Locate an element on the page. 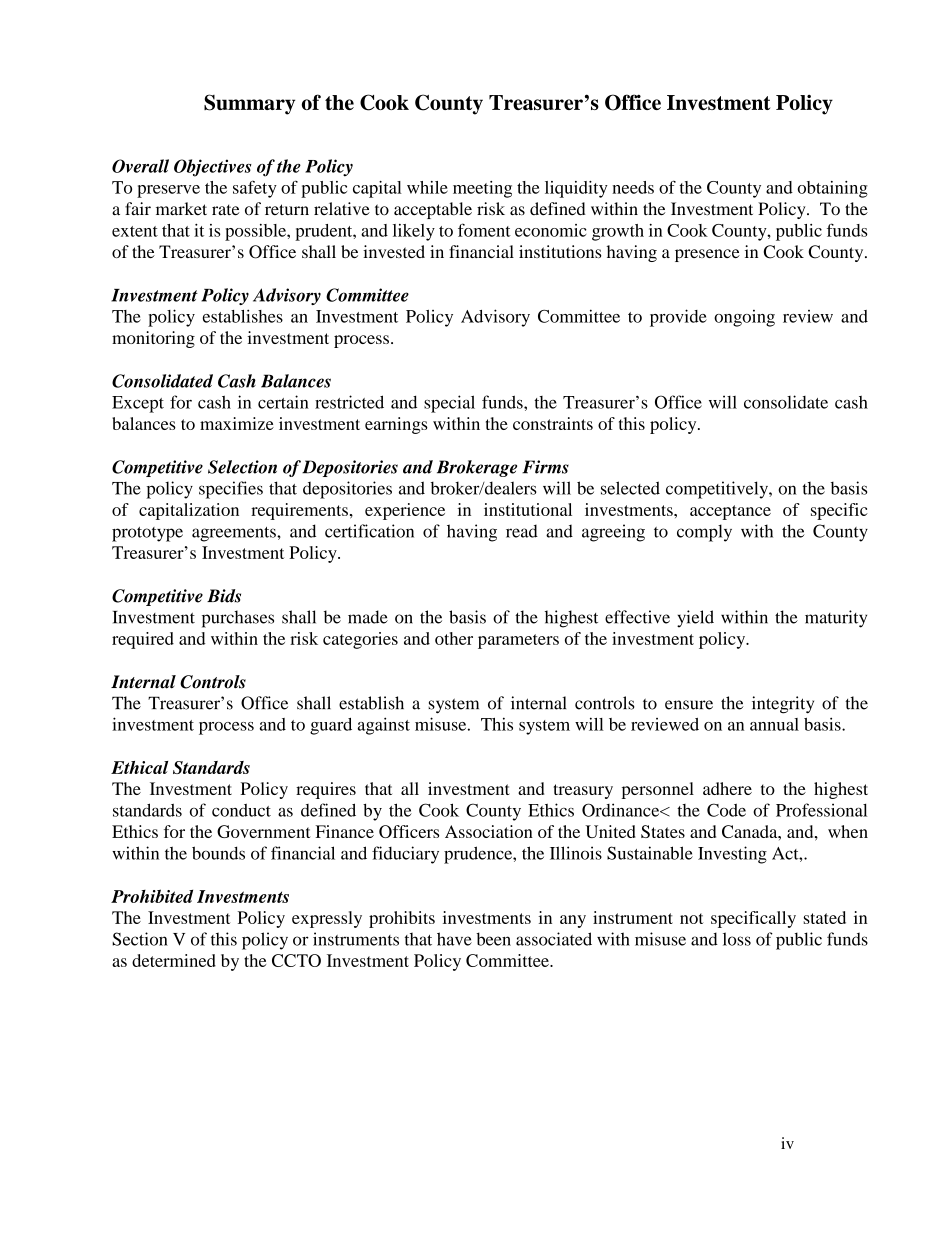  acceptance is located at coordinates (730, 512).
